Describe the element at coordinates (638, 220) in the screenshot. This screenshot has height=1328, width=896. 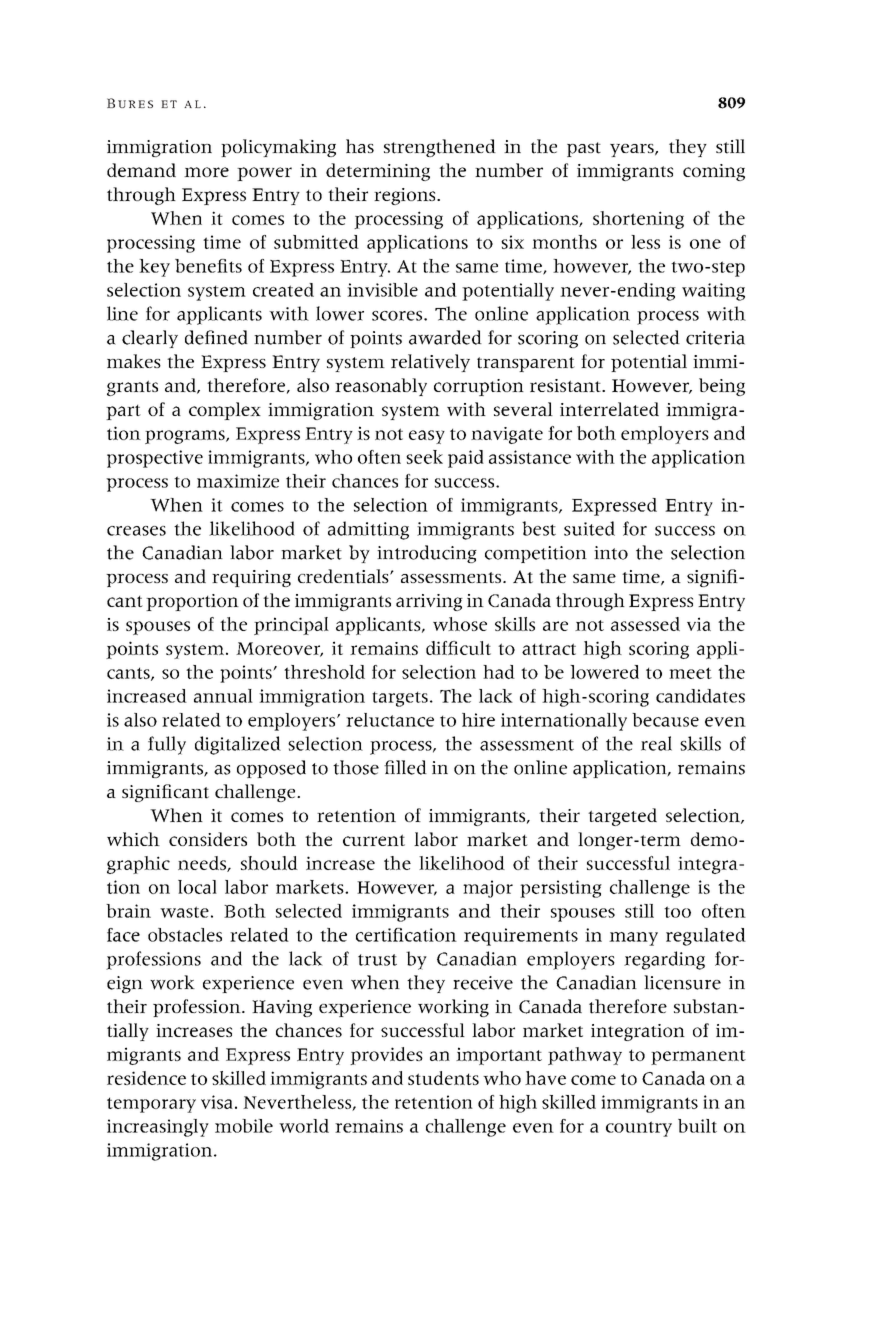
I see `shortening` at that location.
